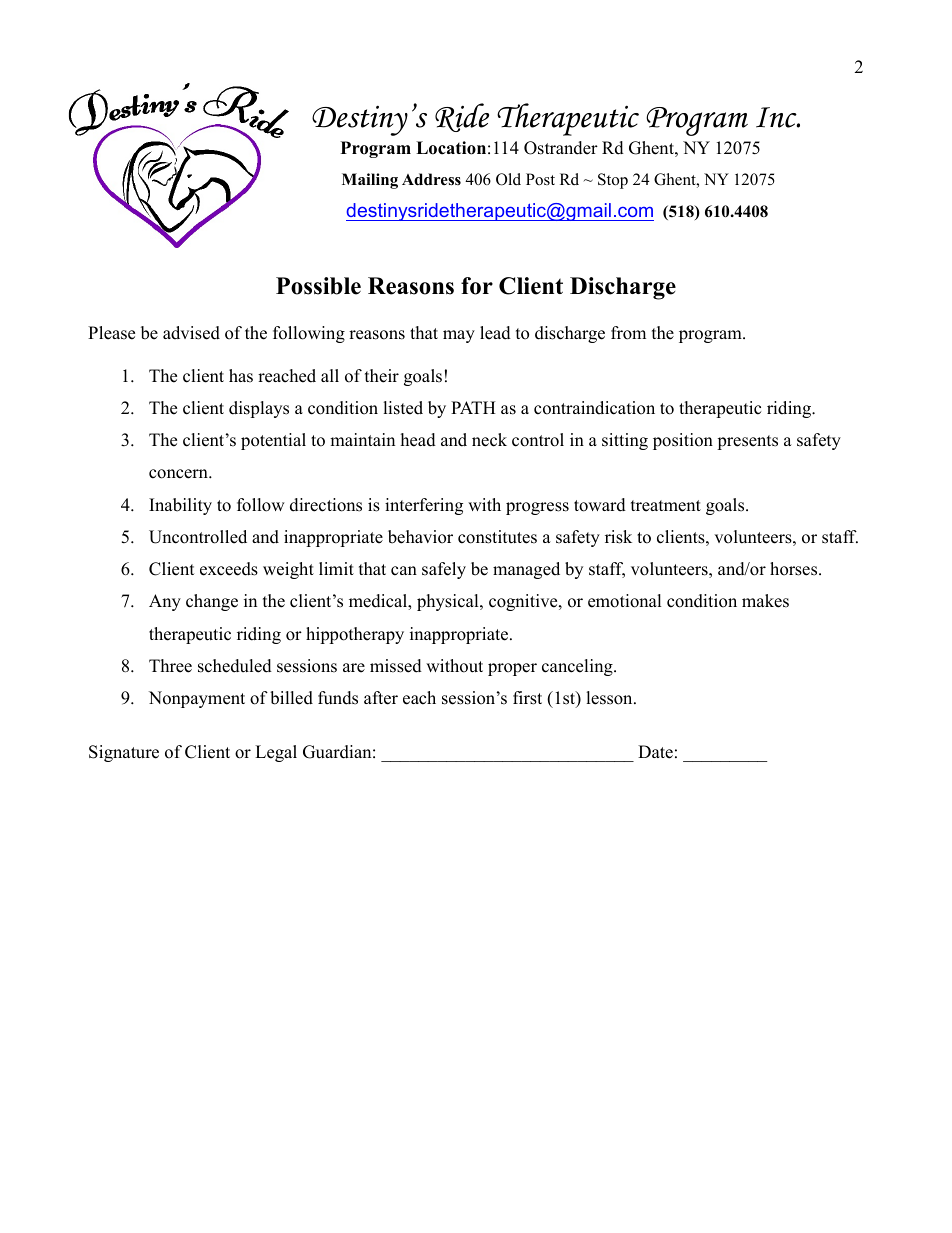  Describe the element at coordinates (683, 441) in the screenshot. I see `position` at that location.
